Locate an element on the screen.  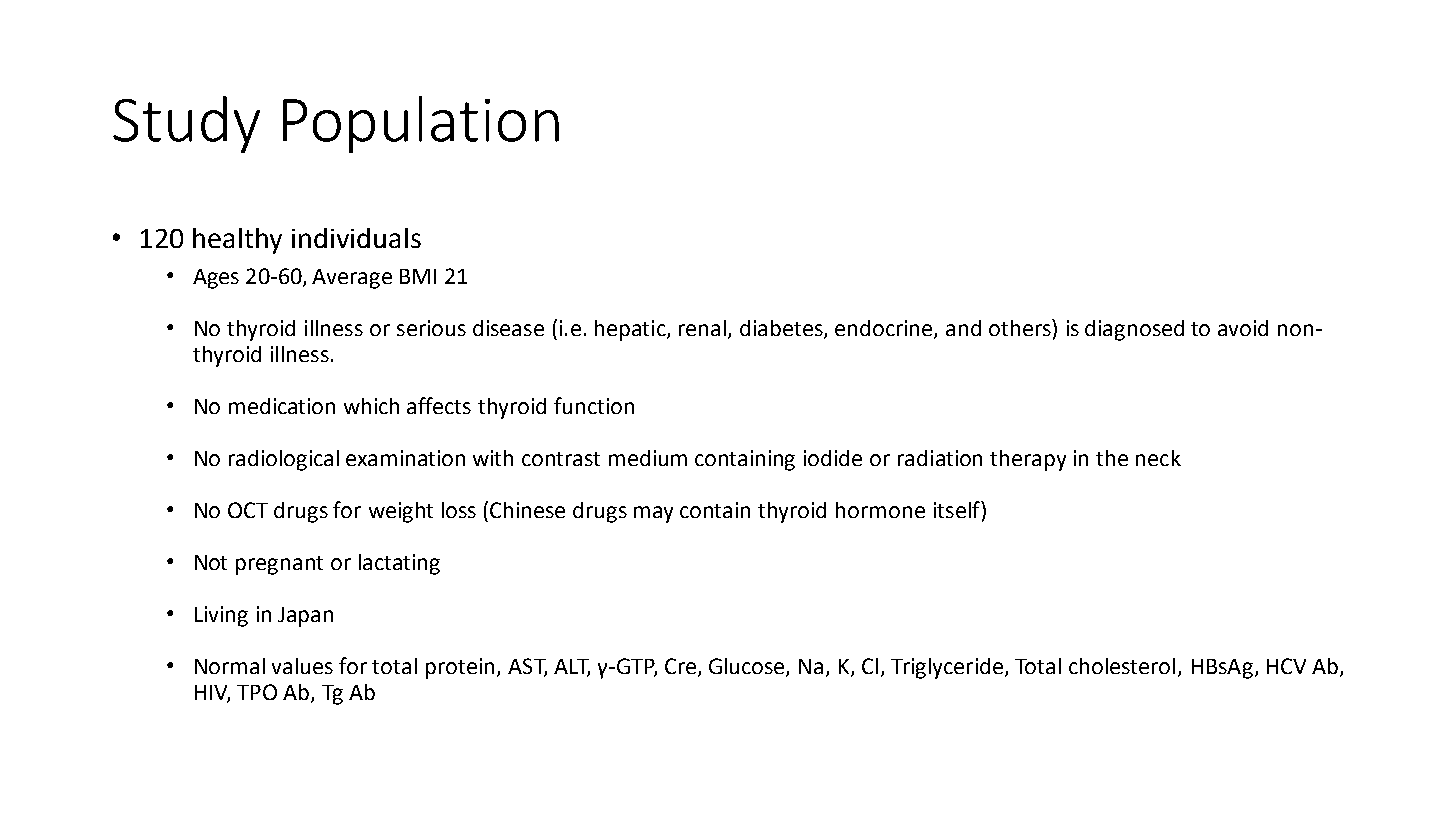
renal is located at coordinates (702, 328).
